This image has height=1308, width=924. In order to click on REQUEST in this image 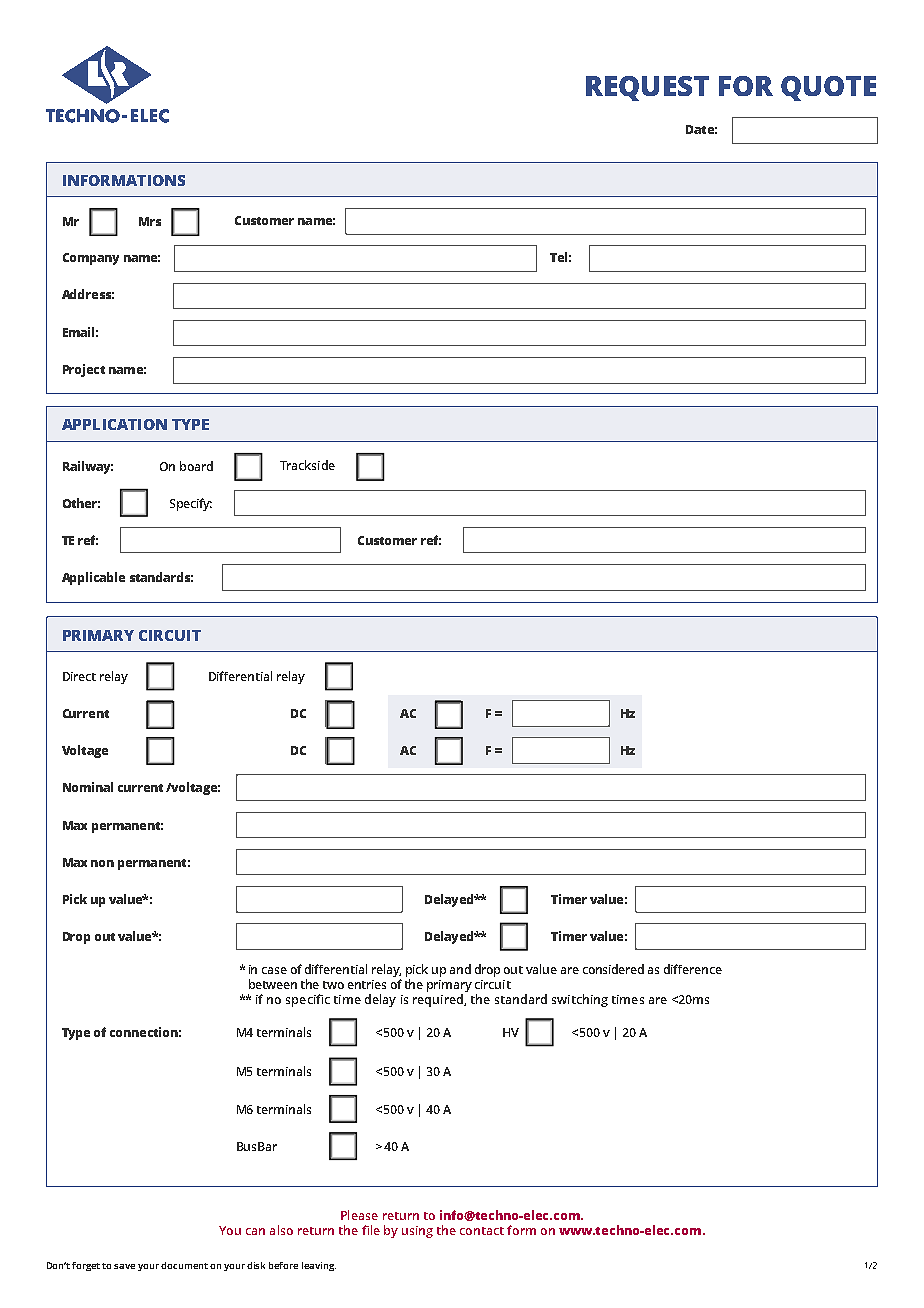, I will do `click(647, 88)`.
